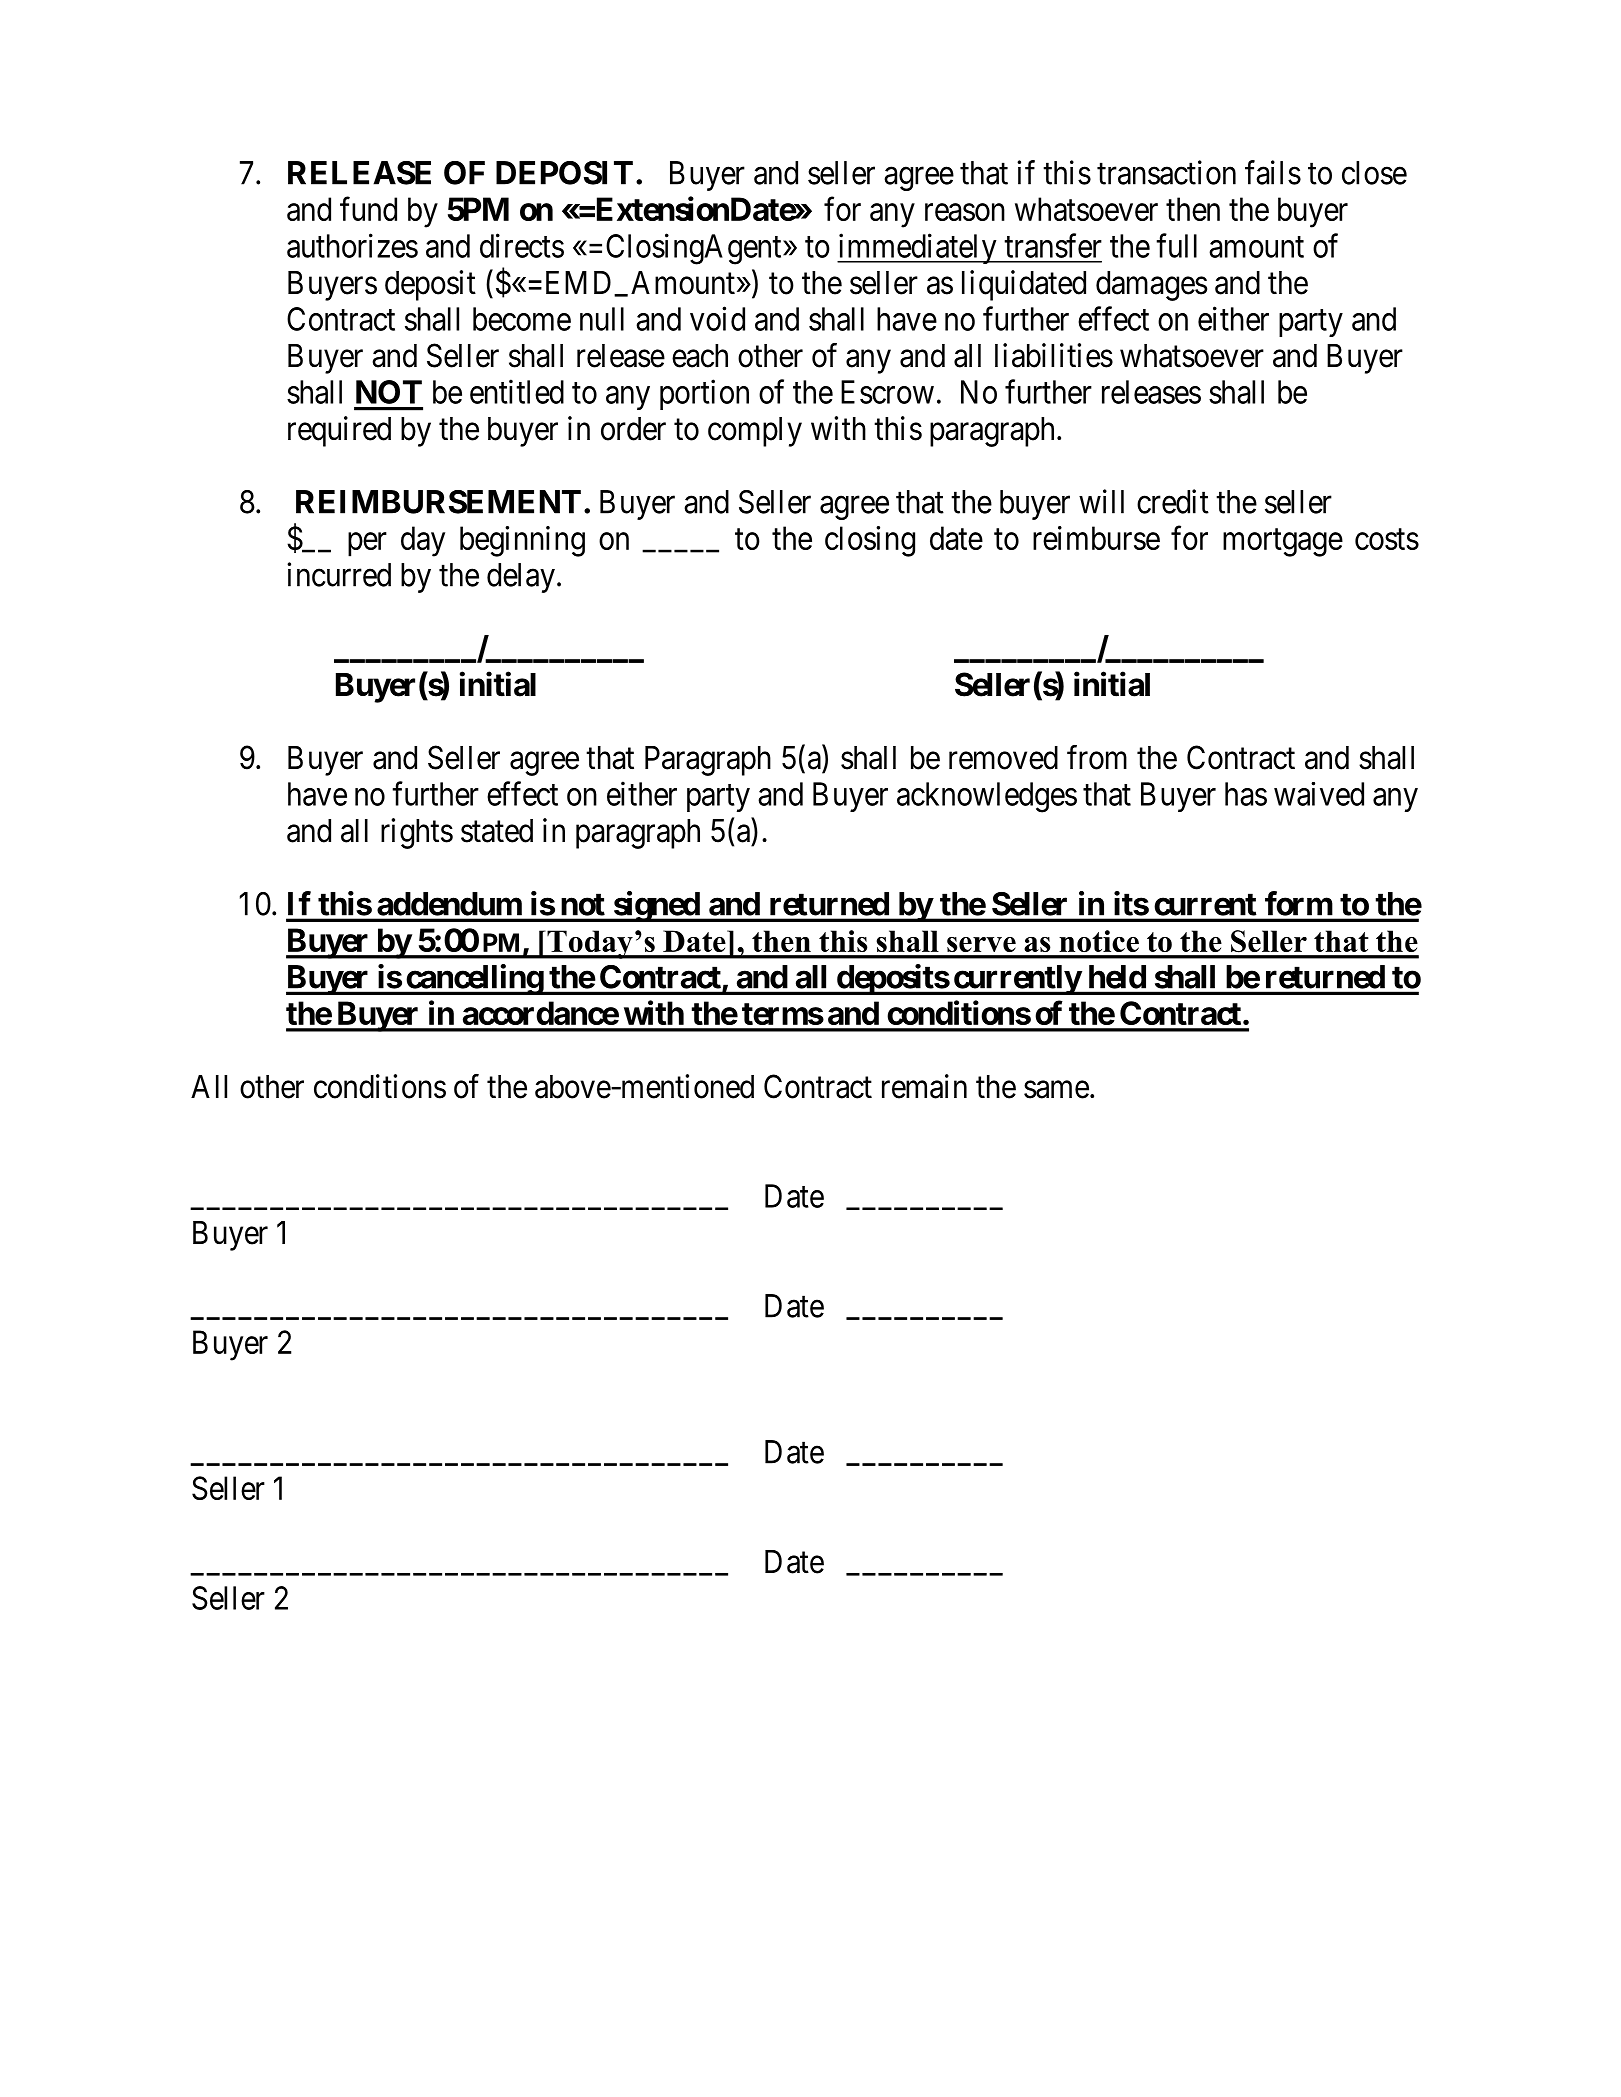 The image size is (1621, 2097). What do you see at coordinates (368, 209) in the screenshot?
I see `fund` at bounding box center [368, 209].
